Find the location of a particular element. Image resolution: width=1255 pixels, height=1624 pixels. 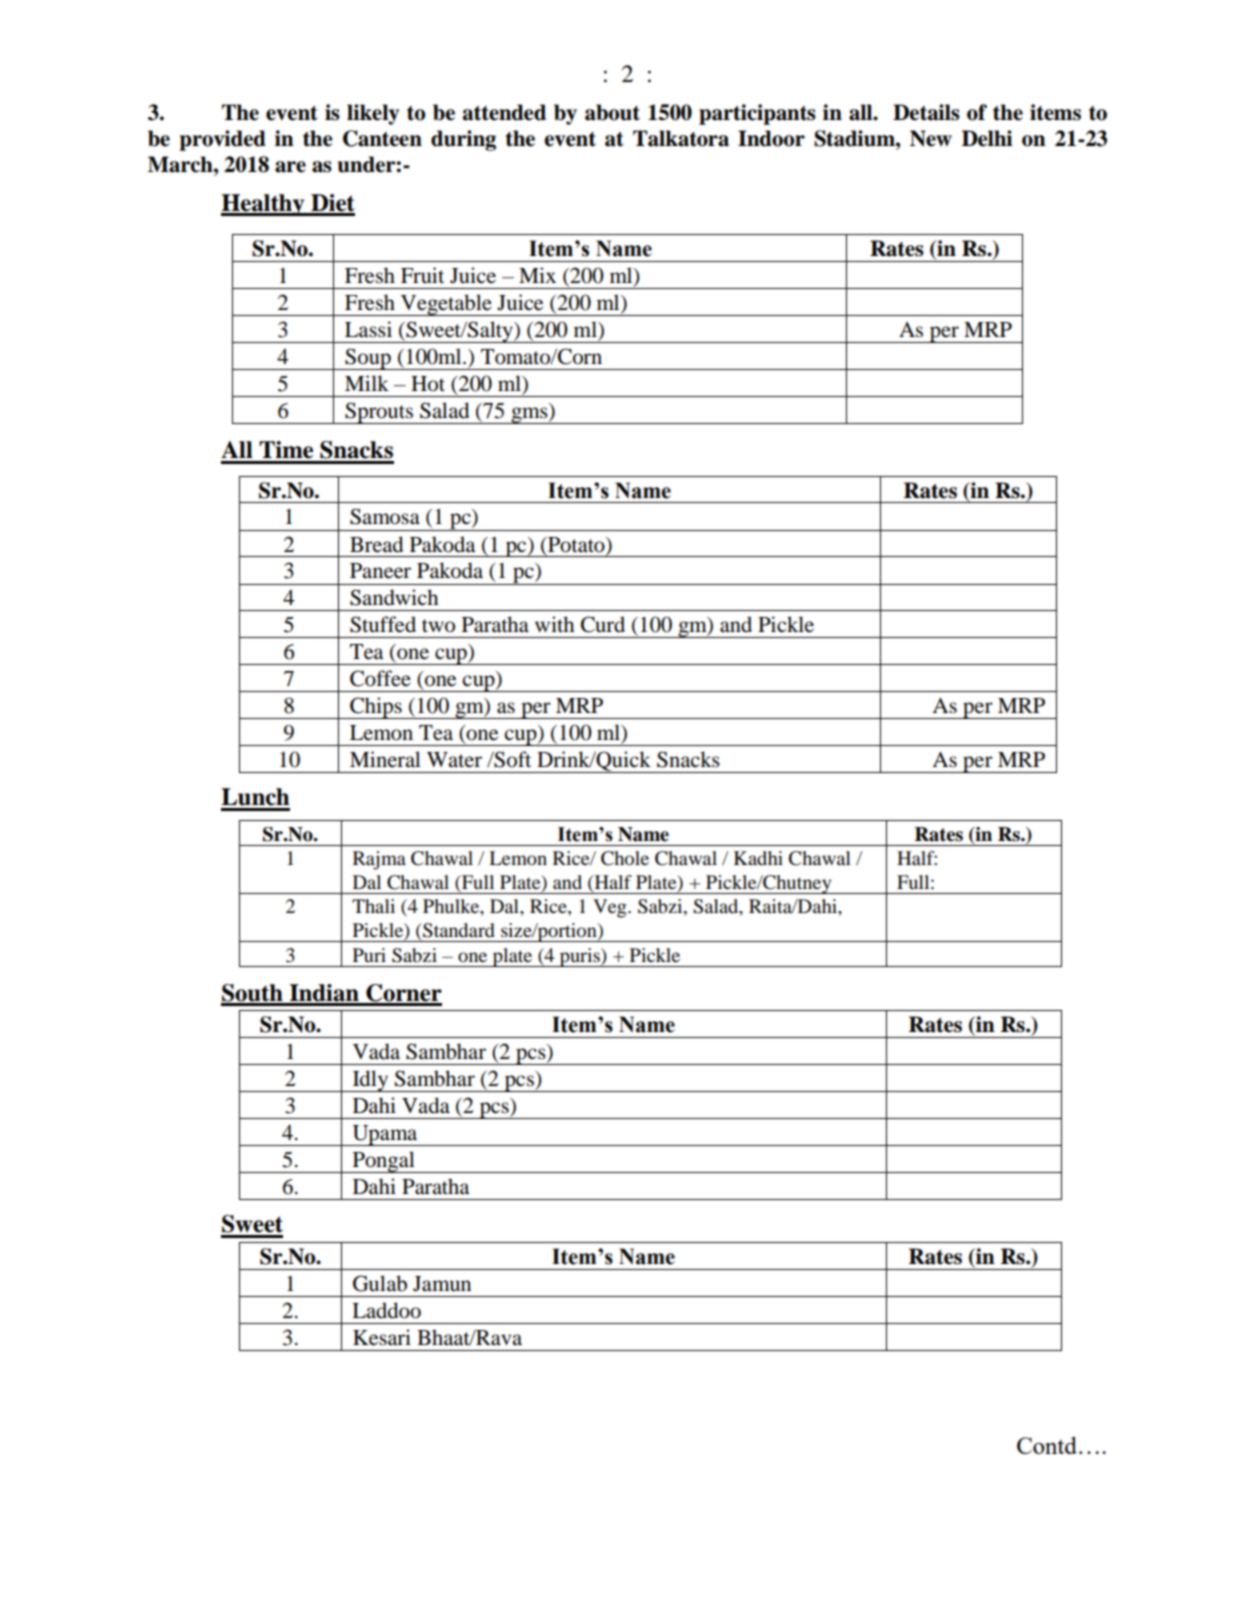

Chole is located at coordinates (625, 858).
